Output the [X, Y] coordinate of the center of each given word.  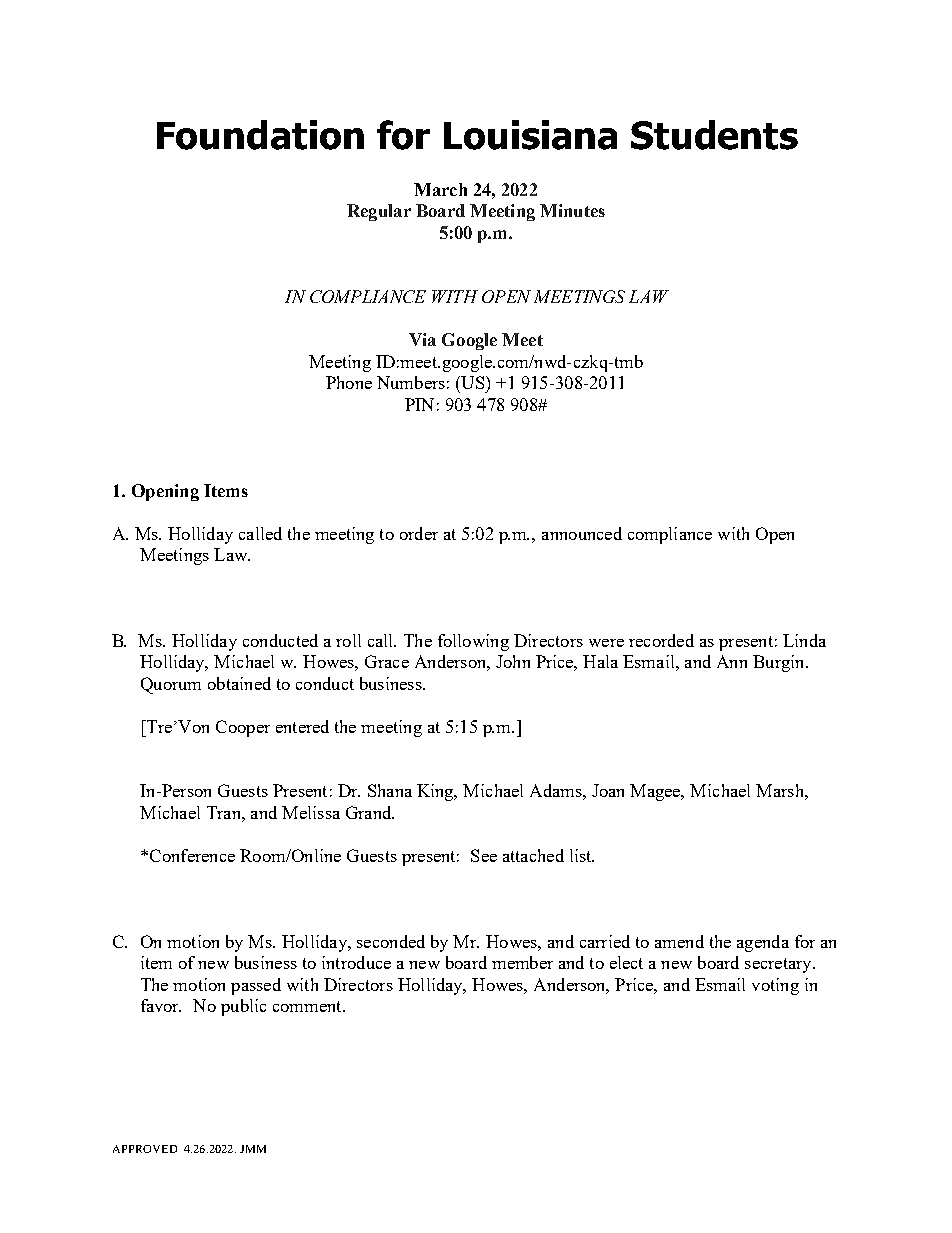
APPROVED [145, 1149]
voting [775, 986]
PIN [419, 404]
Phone [349, 382]
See [484, 855]
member [522, 962]
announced [582, 533]
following [473, 642]
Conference [192, 855]
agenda [763, 943]
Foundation [260, 135]
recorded [661, 640]
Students [714, 135]
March [440, 189]
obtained [239, 683]
